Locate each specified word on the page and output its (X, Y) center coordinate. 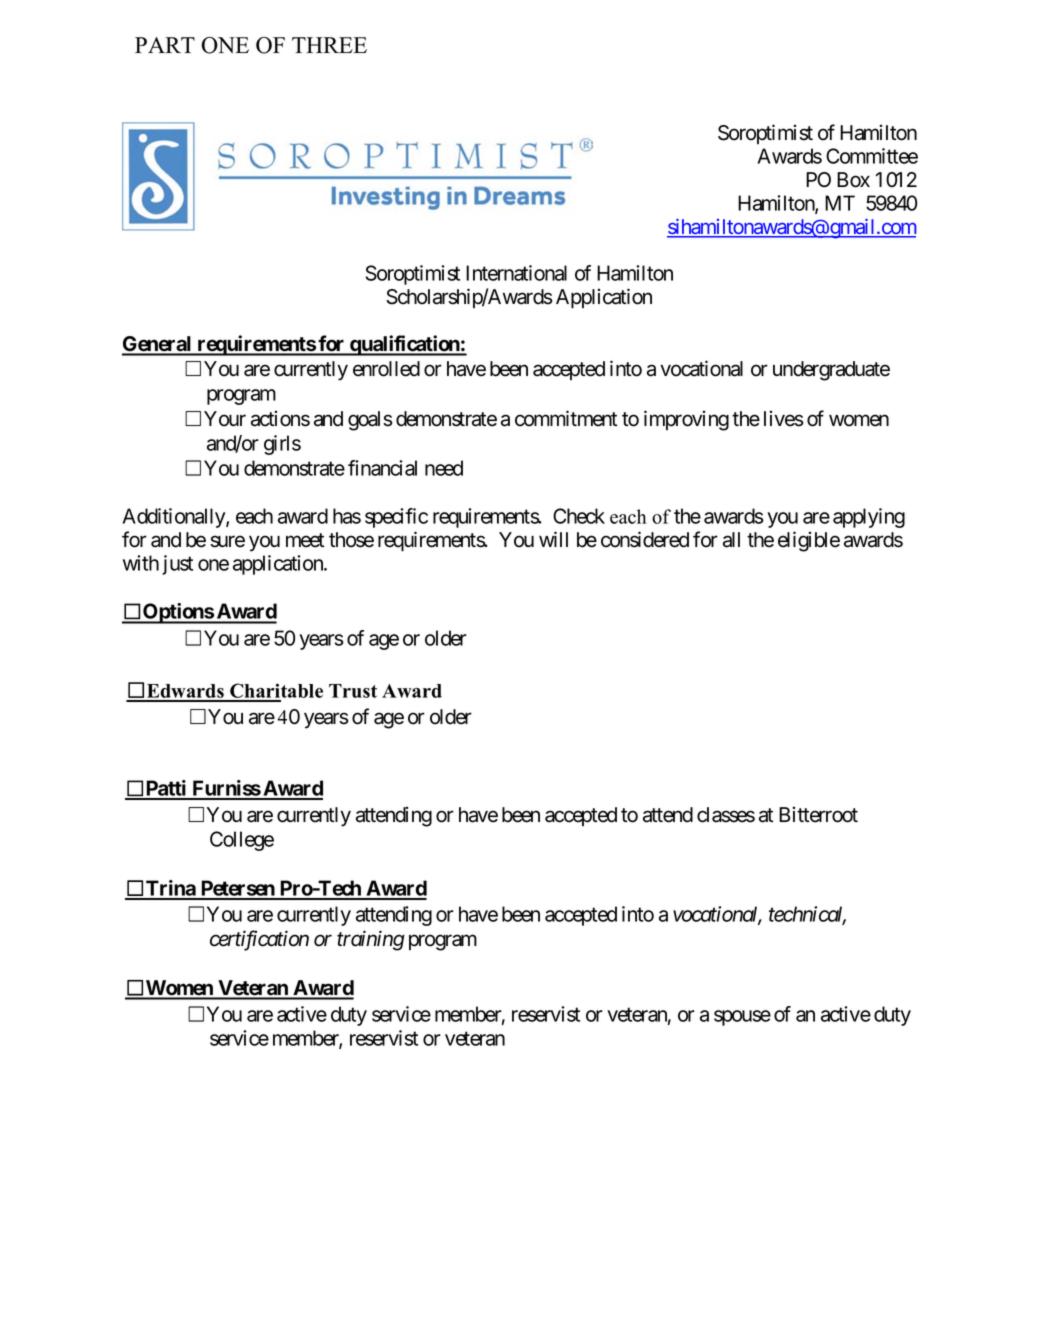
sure (227, 541)
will (553, 539)
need (444, 468)
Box (853, 180)
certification (259, 940)
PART (165, 45)
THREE (329, 45)
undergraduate (831, 371)
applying (869, 518)
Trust (353, 691)
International (516, 273)
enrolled (386, 369)
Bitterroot (818, 814)
